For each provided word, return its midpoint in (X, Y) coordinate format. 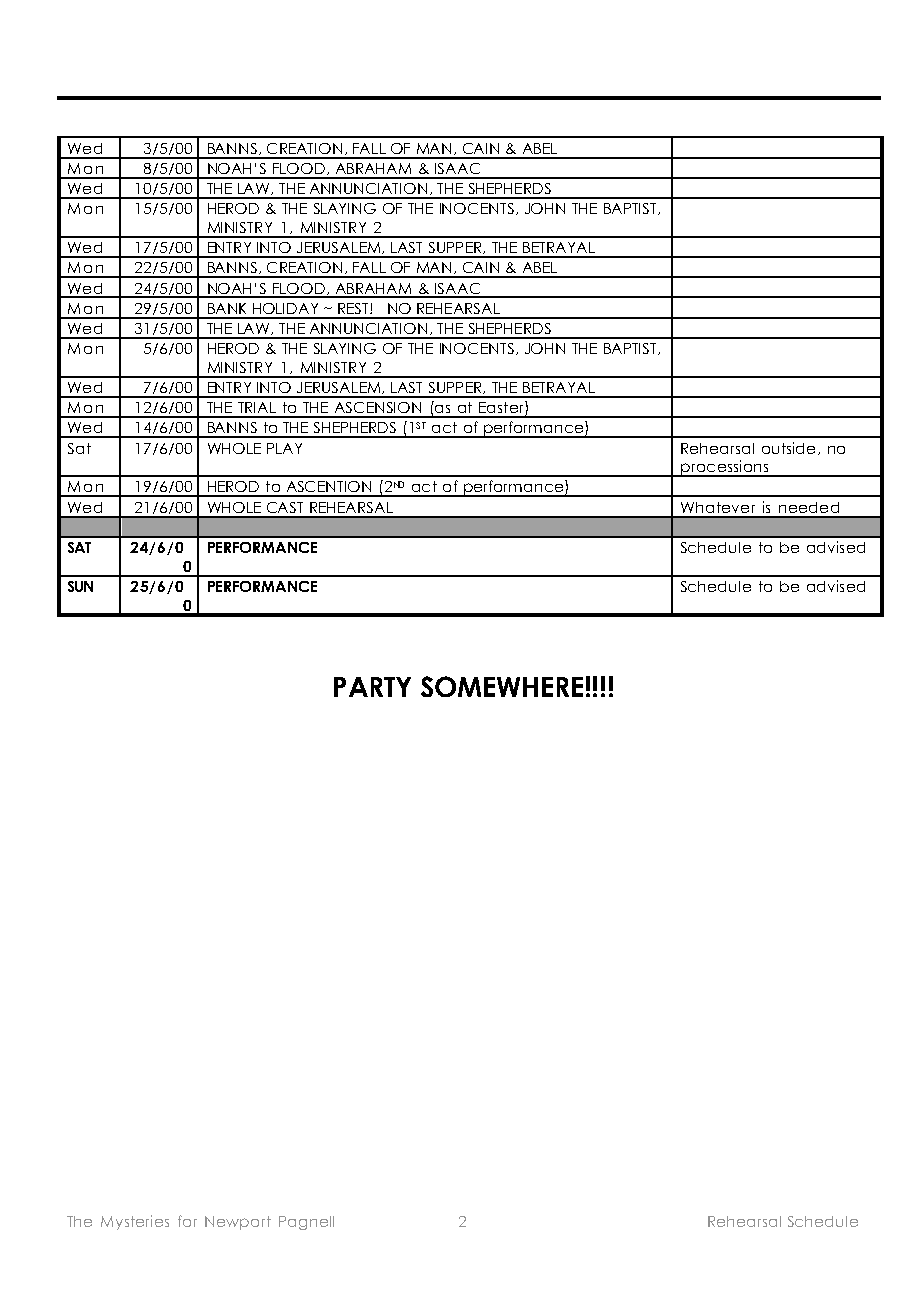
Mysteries (135, 1222)
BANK (227, 308)
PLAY (284, 448)
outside (788, 448)
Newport (238, 1223)
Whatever (718, 507)
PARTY (372, 687)
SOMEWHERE (502, 686)
